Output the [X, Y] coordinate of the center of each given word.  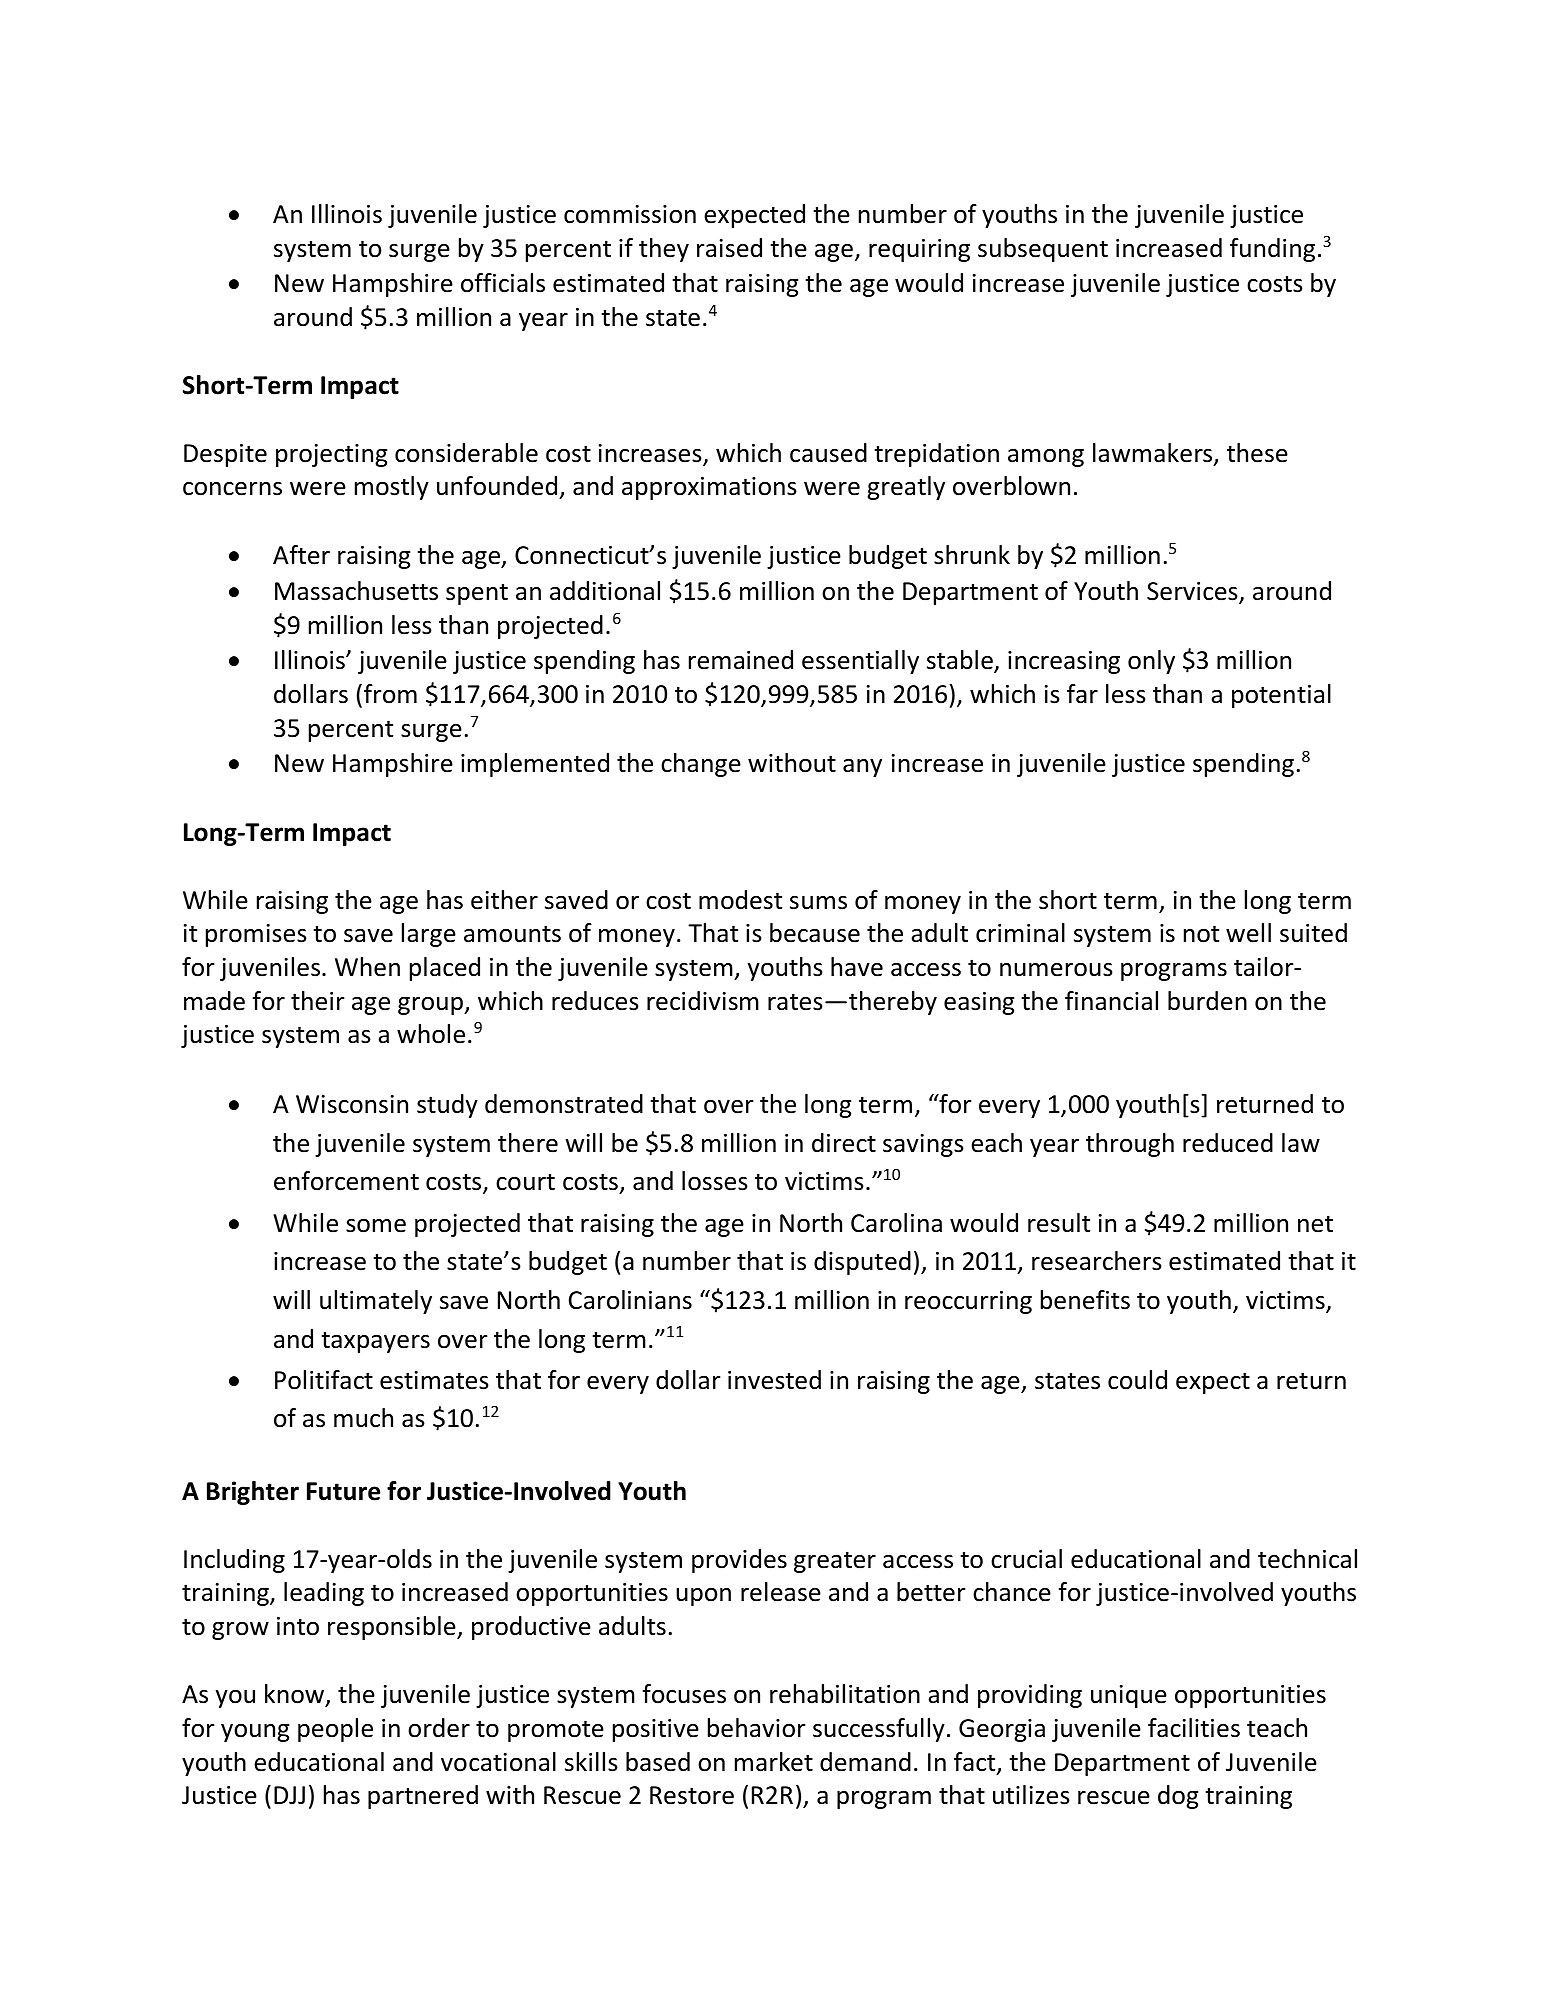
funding [1272, 250]
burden [1207, 1001]
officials [503, 283]
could [1137, 1380]
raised [729, 248]
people [335, 1730]
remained [741, 660]
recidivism [703, 1001]
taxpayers [375, 1342]
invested [774, 1380]
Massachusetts [356, 591]
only [1151, 662]
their [318, 1001]
